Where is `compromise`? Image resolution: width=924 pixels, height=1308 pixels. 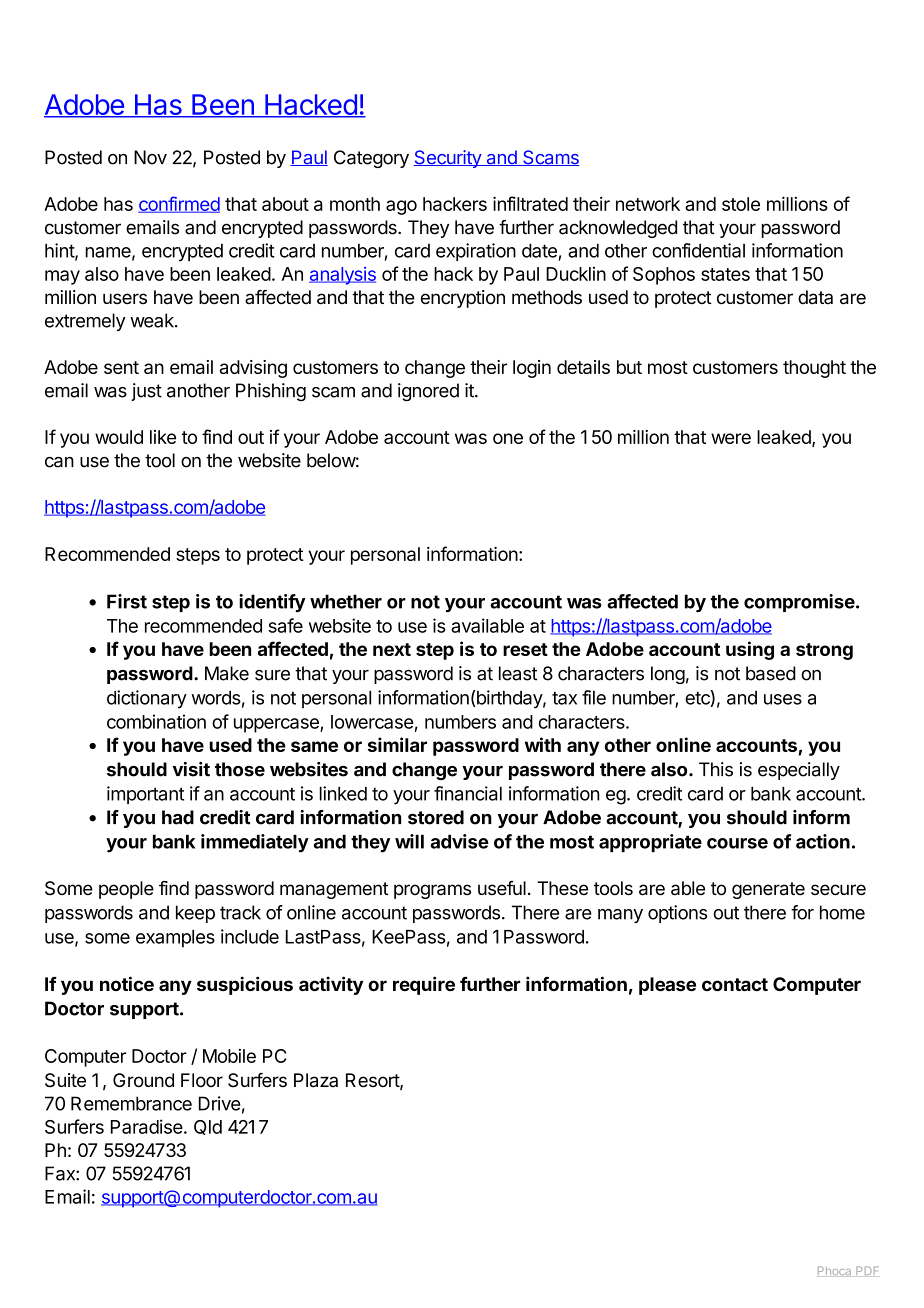 compromise is located at coordinates (799, 603).
